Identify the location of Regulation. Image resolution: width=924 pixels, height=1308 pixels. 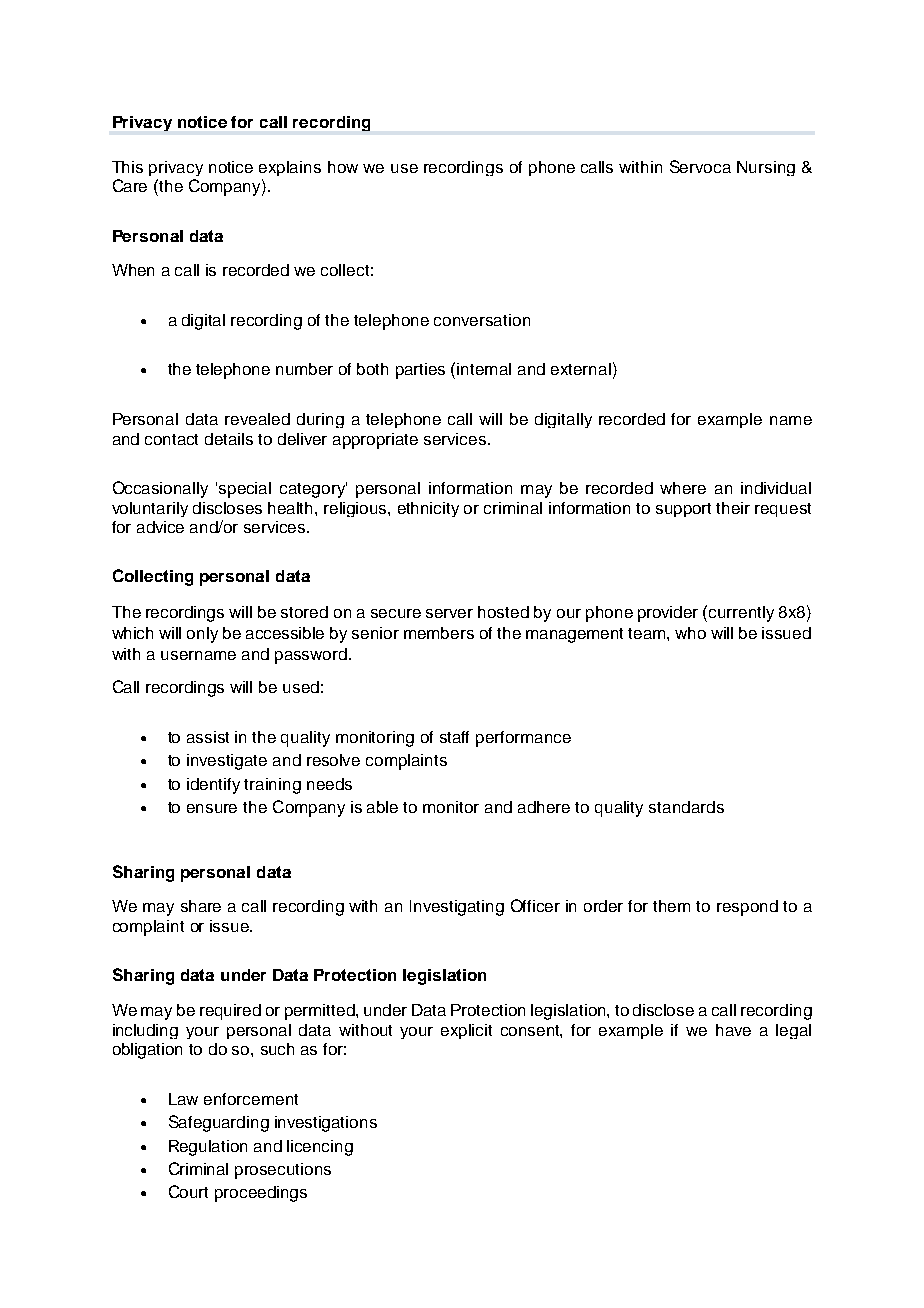
(208, 1148).
